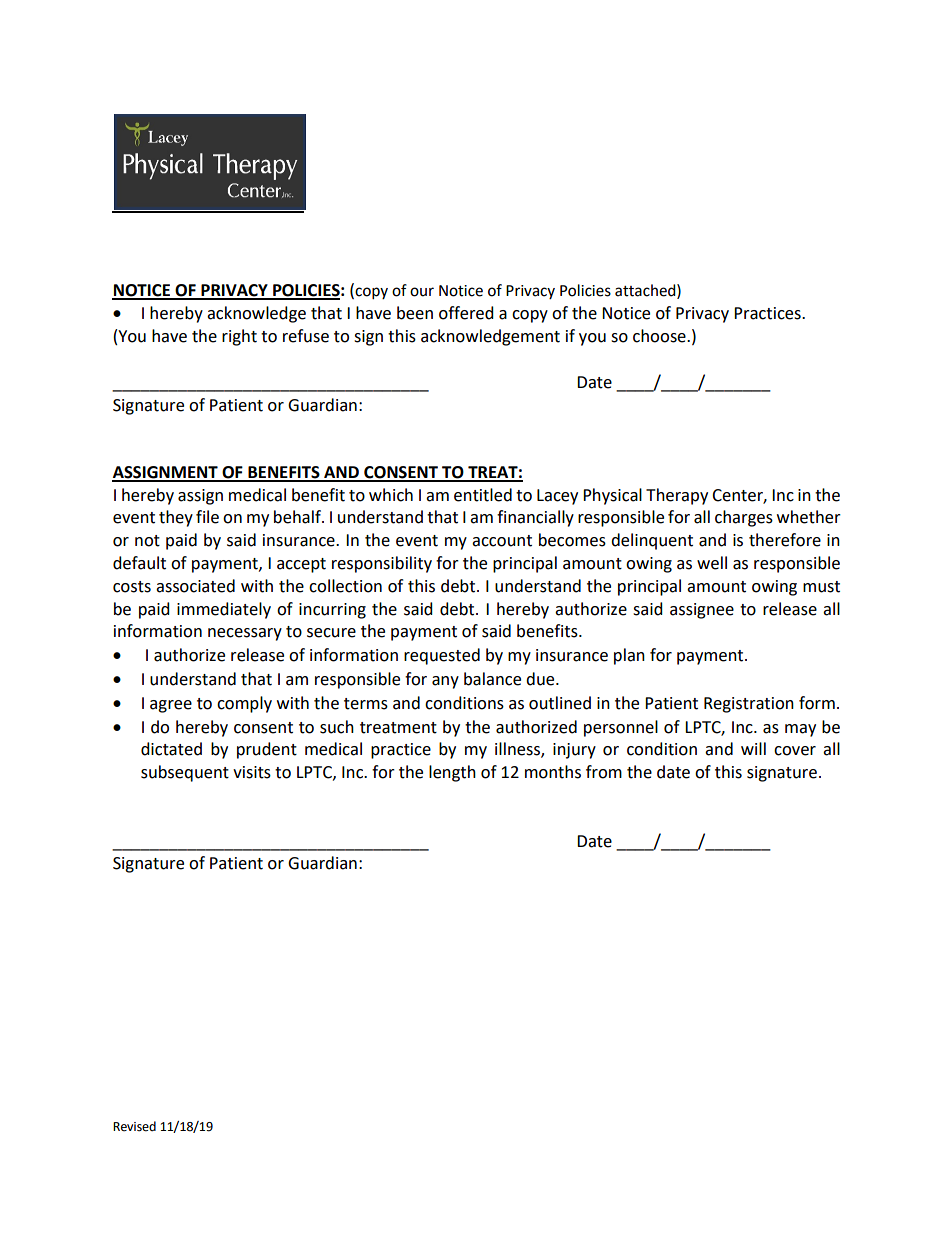  Describe the element at coordinates (660, 336) in the screenshot. I see `choose` at that location.
